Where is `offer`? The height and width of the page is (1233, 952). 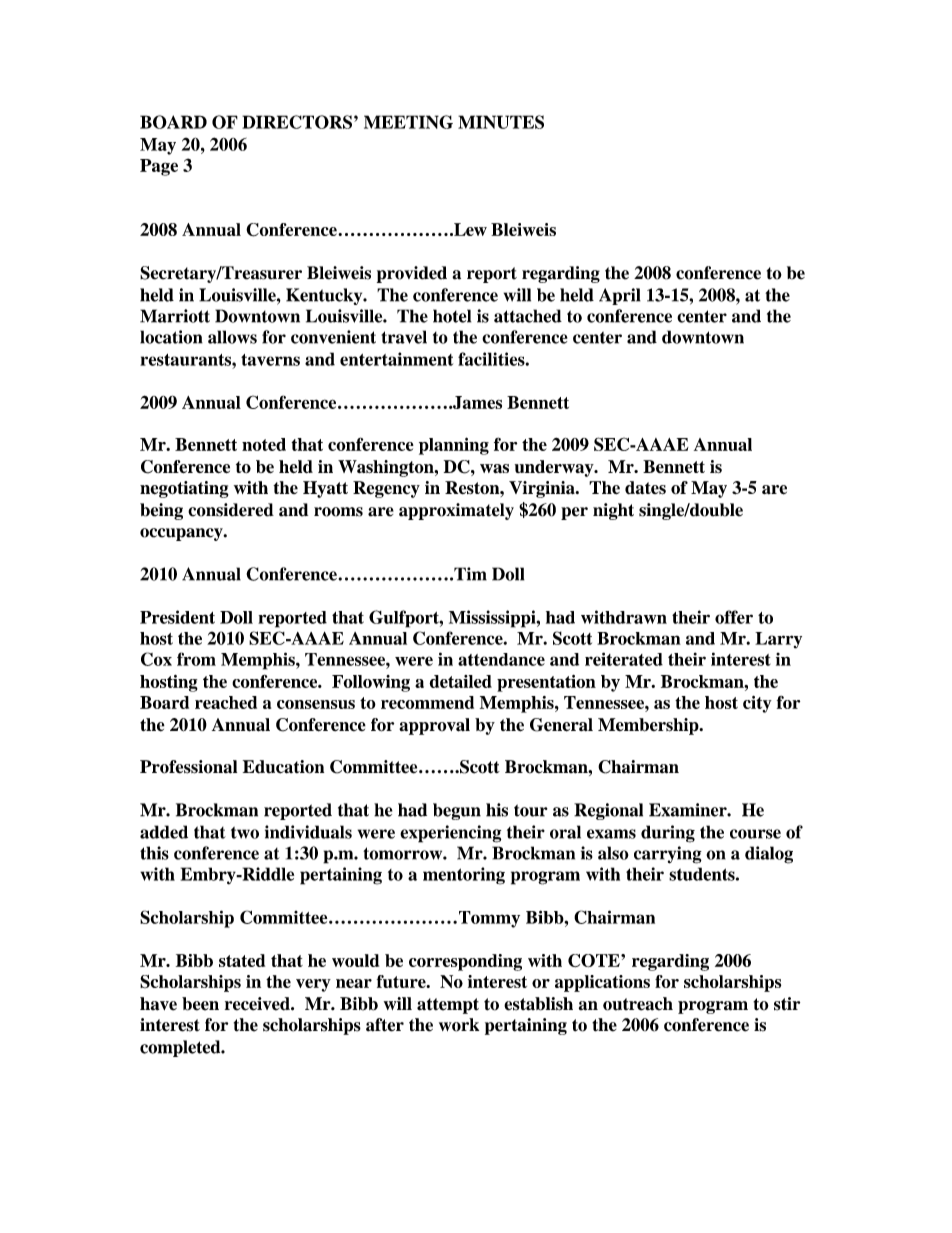 offer is located at coordinates (734, 617).
